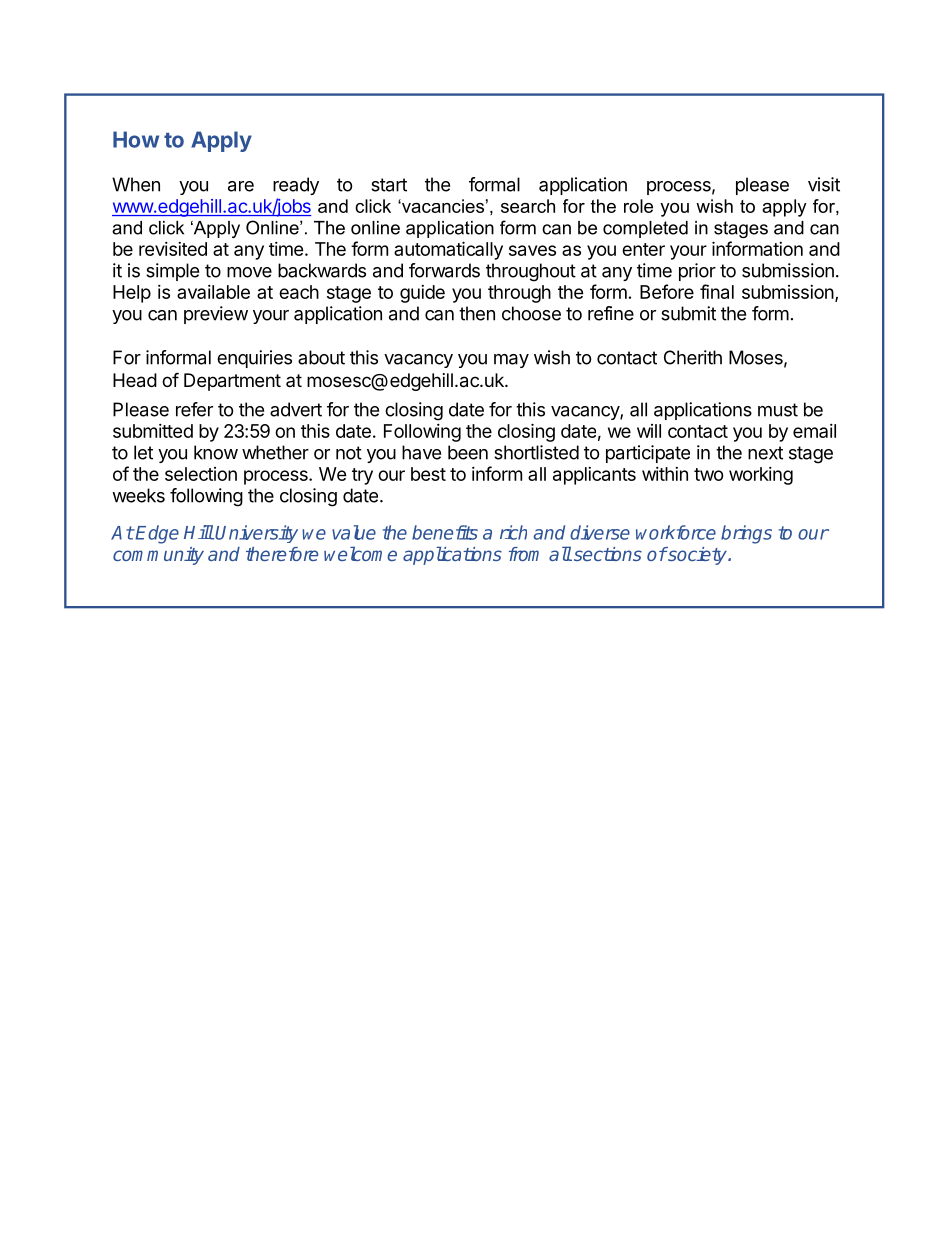 The image size is (952, 1233). Describe the element at coordinates (256, 534) in the screenshot. I see `University` at that location.
